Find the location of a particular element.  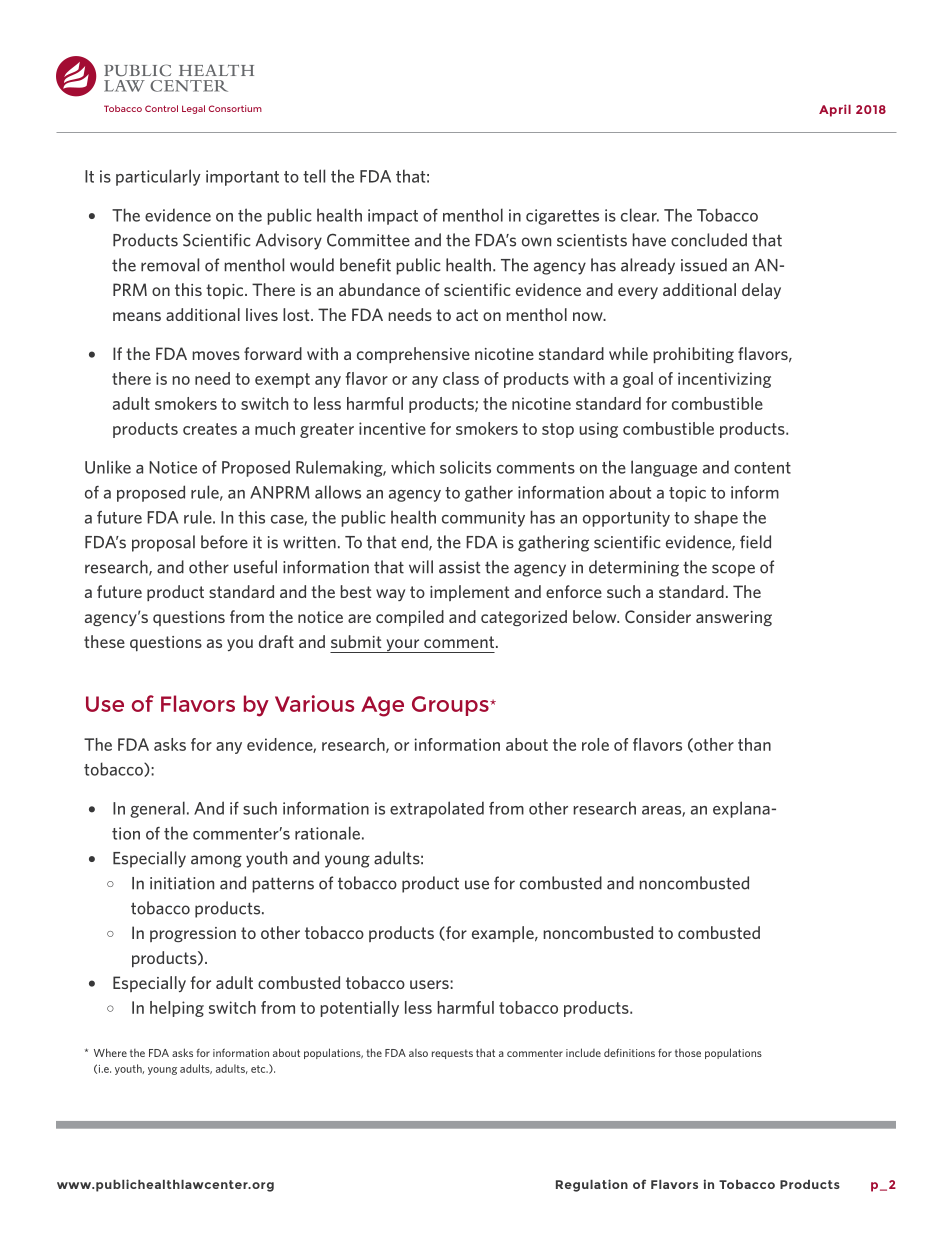

means is located at coordinates (137, 316).
